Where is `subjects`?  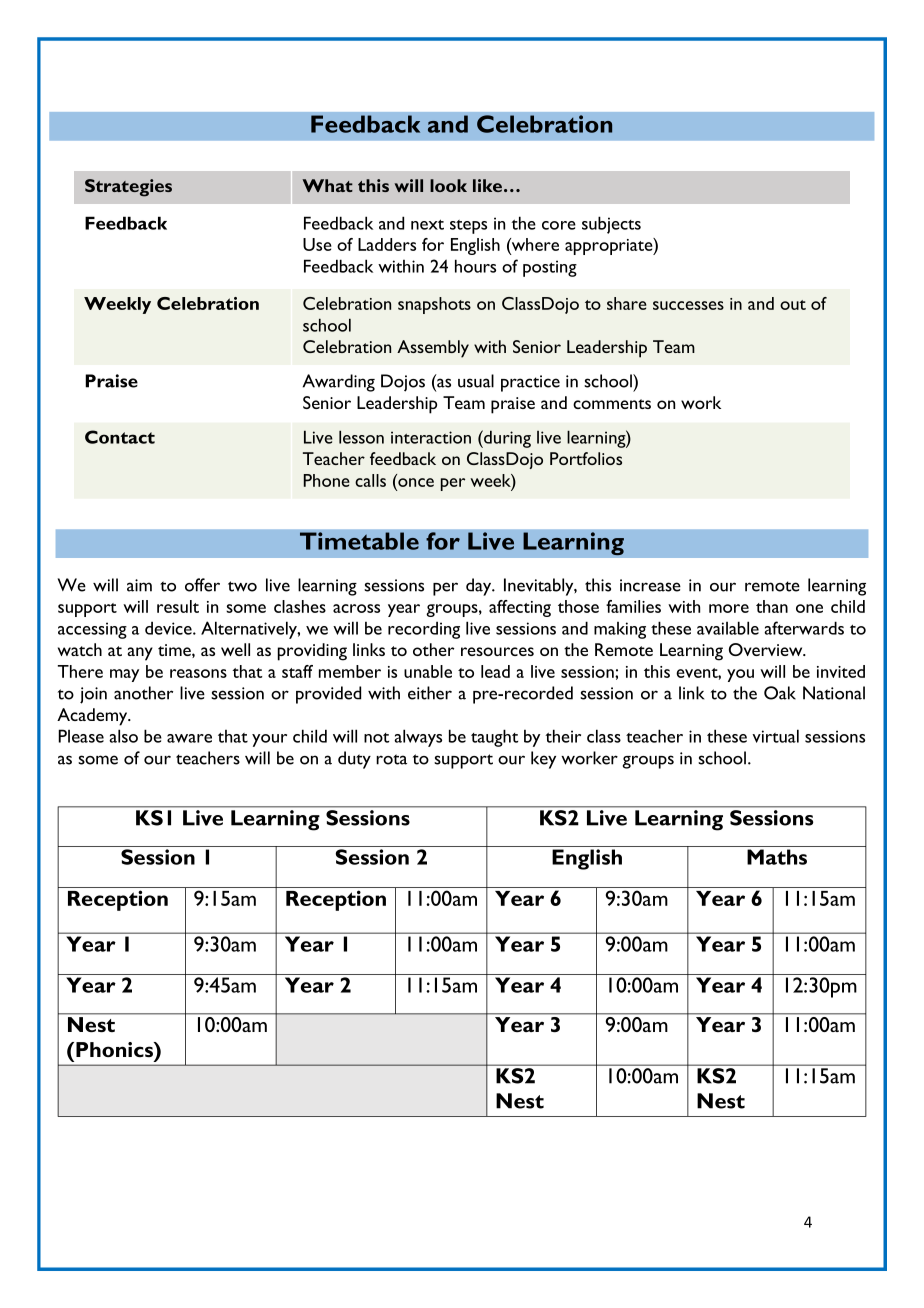 subjects is located at coordinates (611, 225).
